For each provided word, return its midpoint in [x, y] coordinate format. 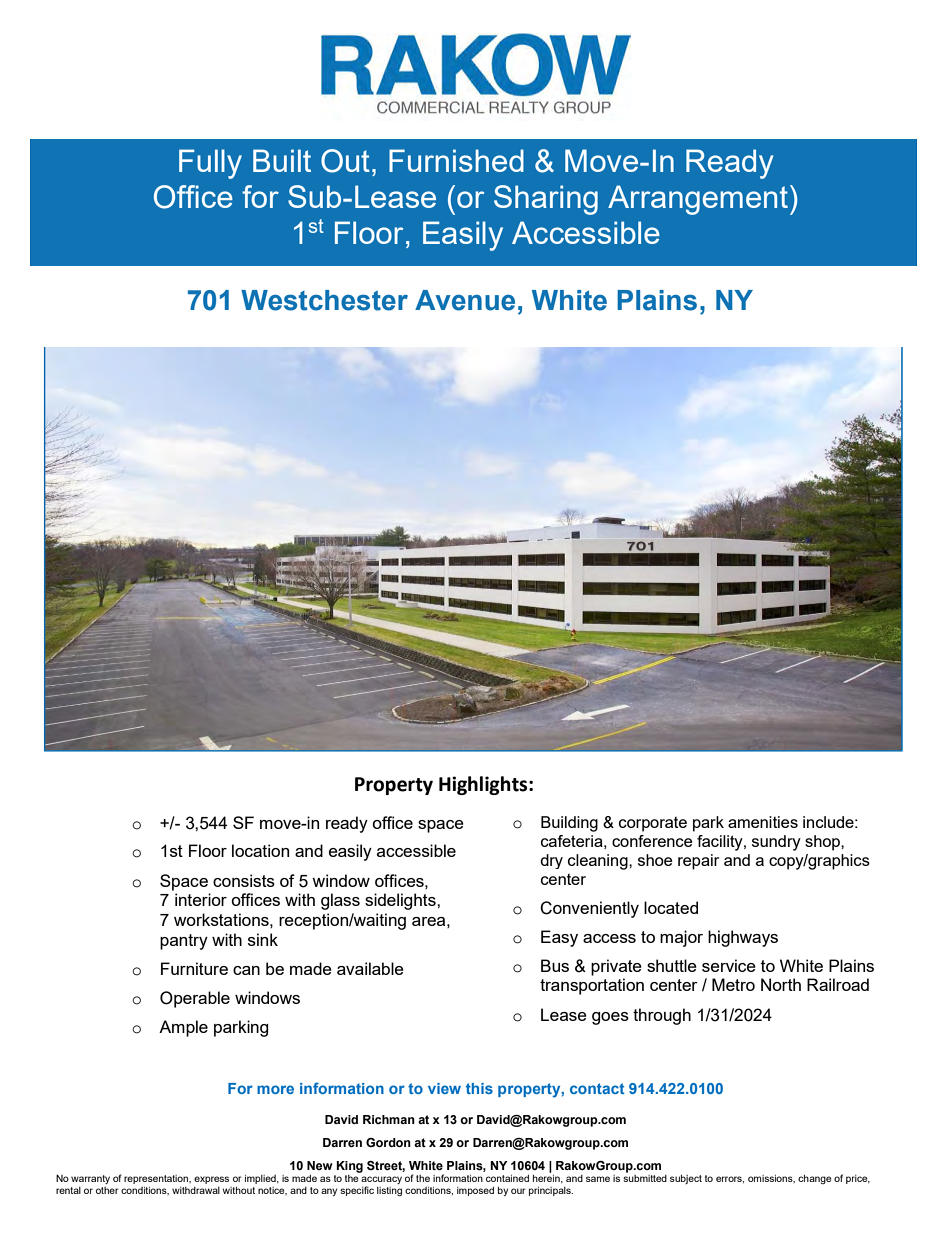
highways [743, 938]
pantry [184, 942]
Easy [559, 938]
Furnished [456, 160]
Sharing [546, 200]
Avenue [465, 300]
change [815, 1179]
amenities [763, 822]
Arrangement [699, 200]
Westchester [324, 300]
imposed [475, 1191]
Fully [210, 164]
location [260, 850]
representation [157, 1179]
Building [569, 824]
